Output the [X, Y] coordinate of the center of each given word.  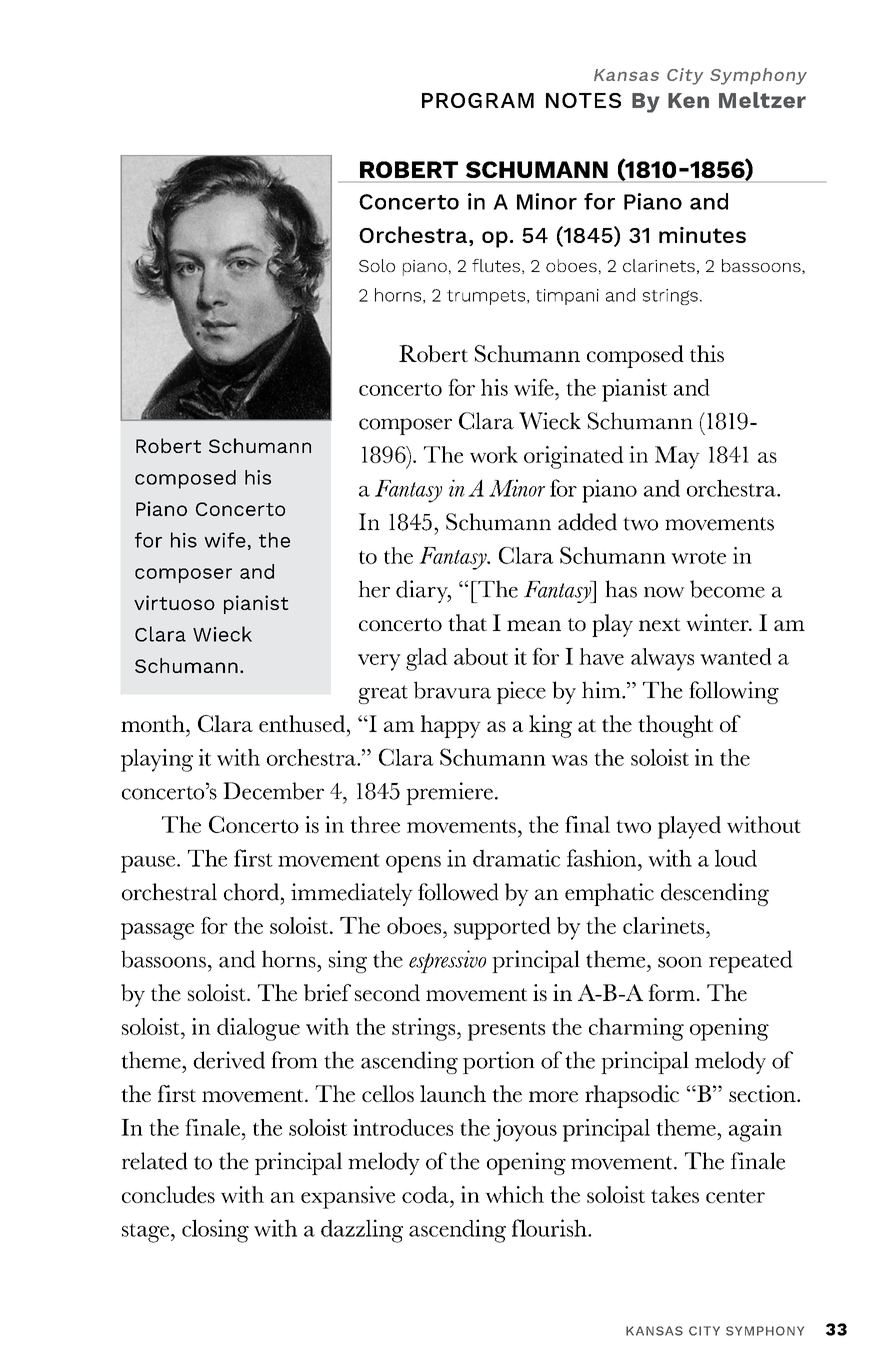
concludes [168, 1194]
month [154, 723]
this [707, 353]
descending [715, 894]
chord [251, 892]
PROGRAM [478, 100]
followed [458, 892]
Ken [688, 100]
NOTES [583, 100]
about [481, 656]
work [494, 454]
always [662, 659]
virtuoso [174, 602]
